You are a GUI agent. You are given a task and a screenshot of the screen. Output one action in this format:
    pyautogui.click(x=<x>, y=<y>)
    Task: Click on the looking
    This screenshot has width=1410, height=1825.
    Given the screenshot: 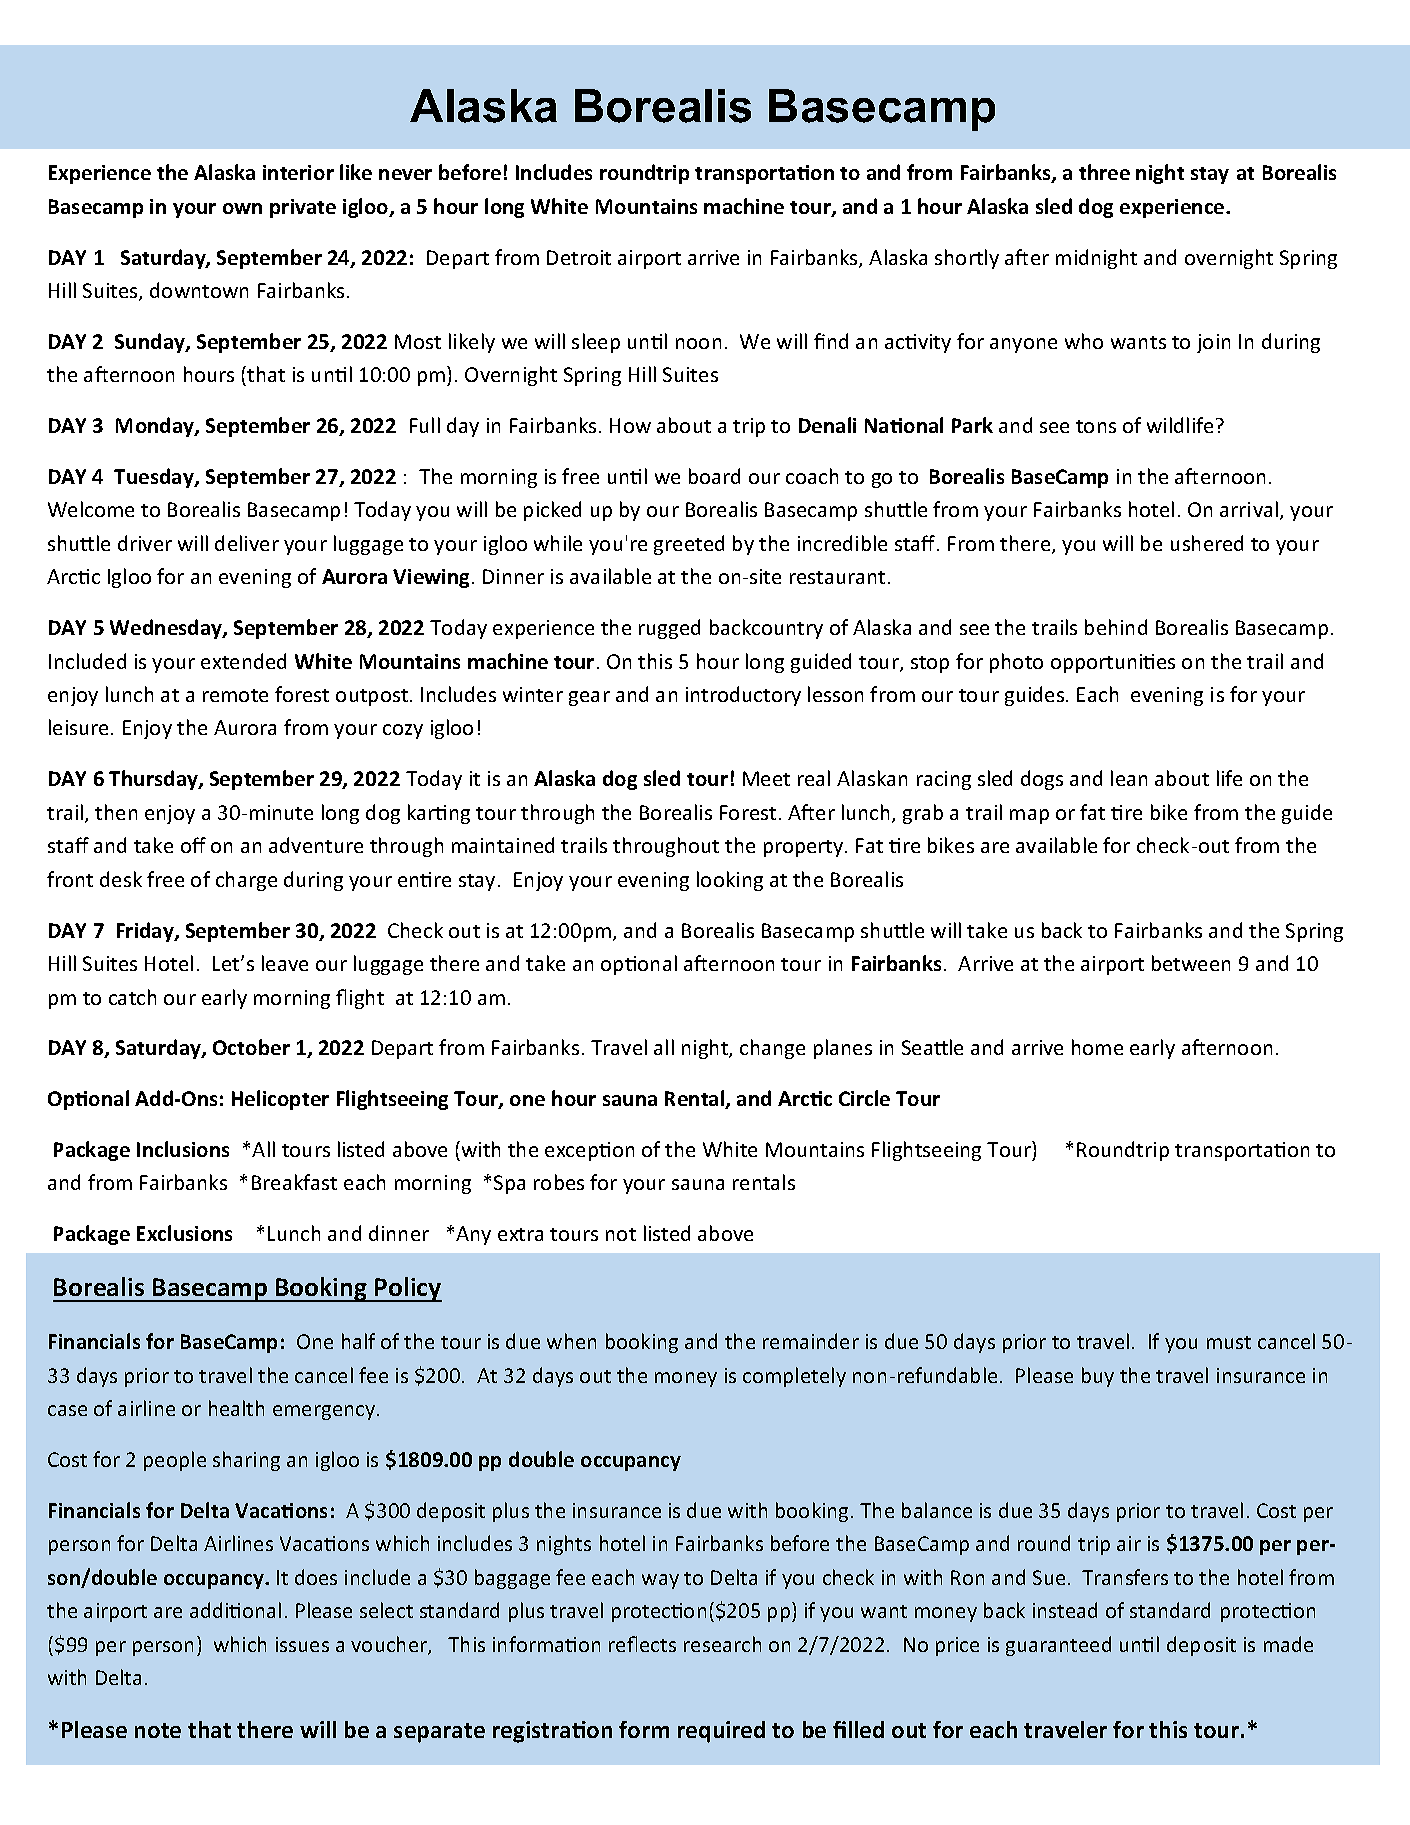 What is the action you would take?
    pyautogui.click(x=730, y=881)
